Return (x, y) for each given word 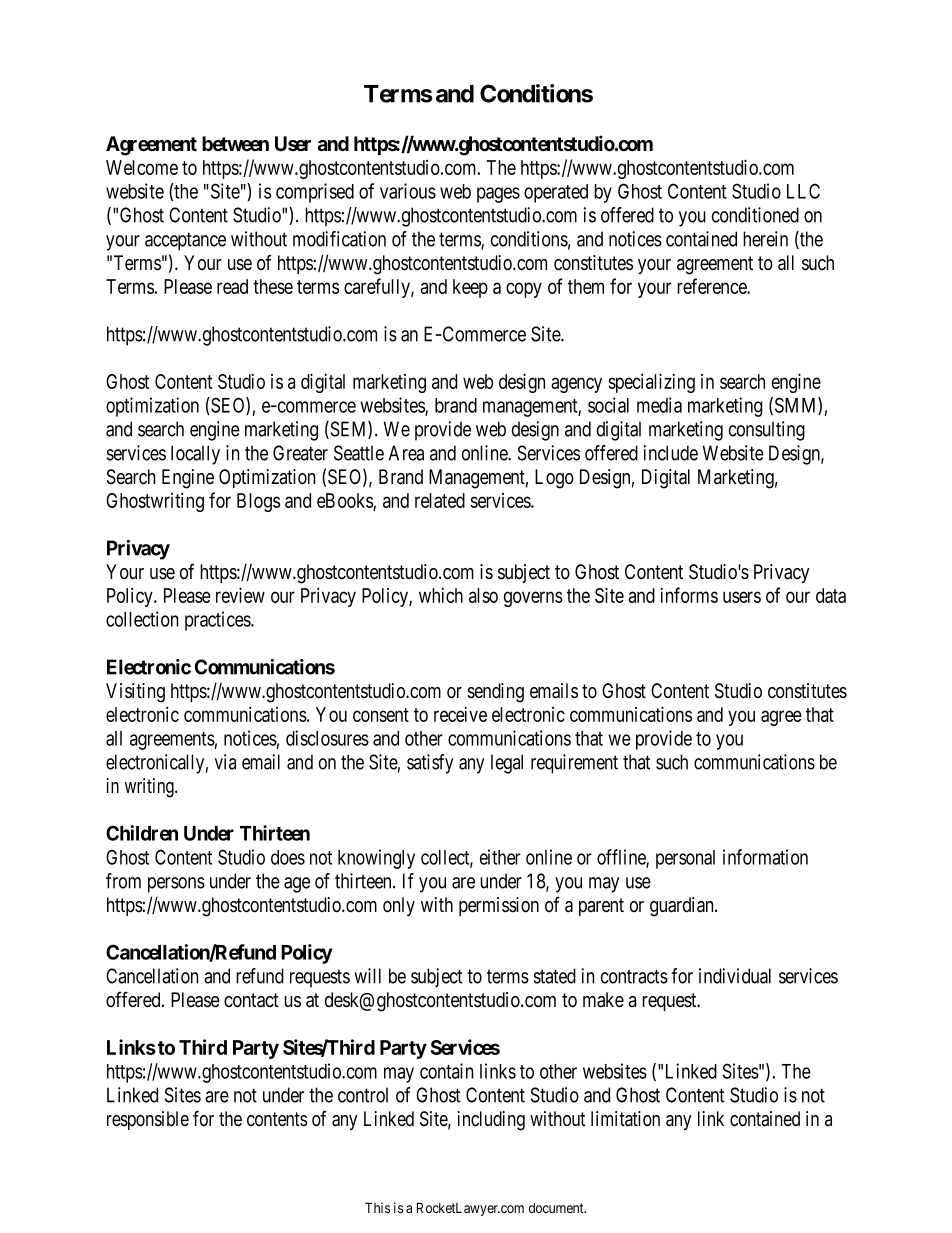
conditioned (755, 215)
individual (735, 976)
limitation (625, 1119)
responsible (148, 1120)
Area (406, 453)
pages (498, 195)
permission (499, 906)
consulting (767, 431)
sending (495, 693)
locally (195, 455)
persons (176, 885)
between (235, 144)
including (491, 1121)
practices (218, 621)
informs (689, 595)
